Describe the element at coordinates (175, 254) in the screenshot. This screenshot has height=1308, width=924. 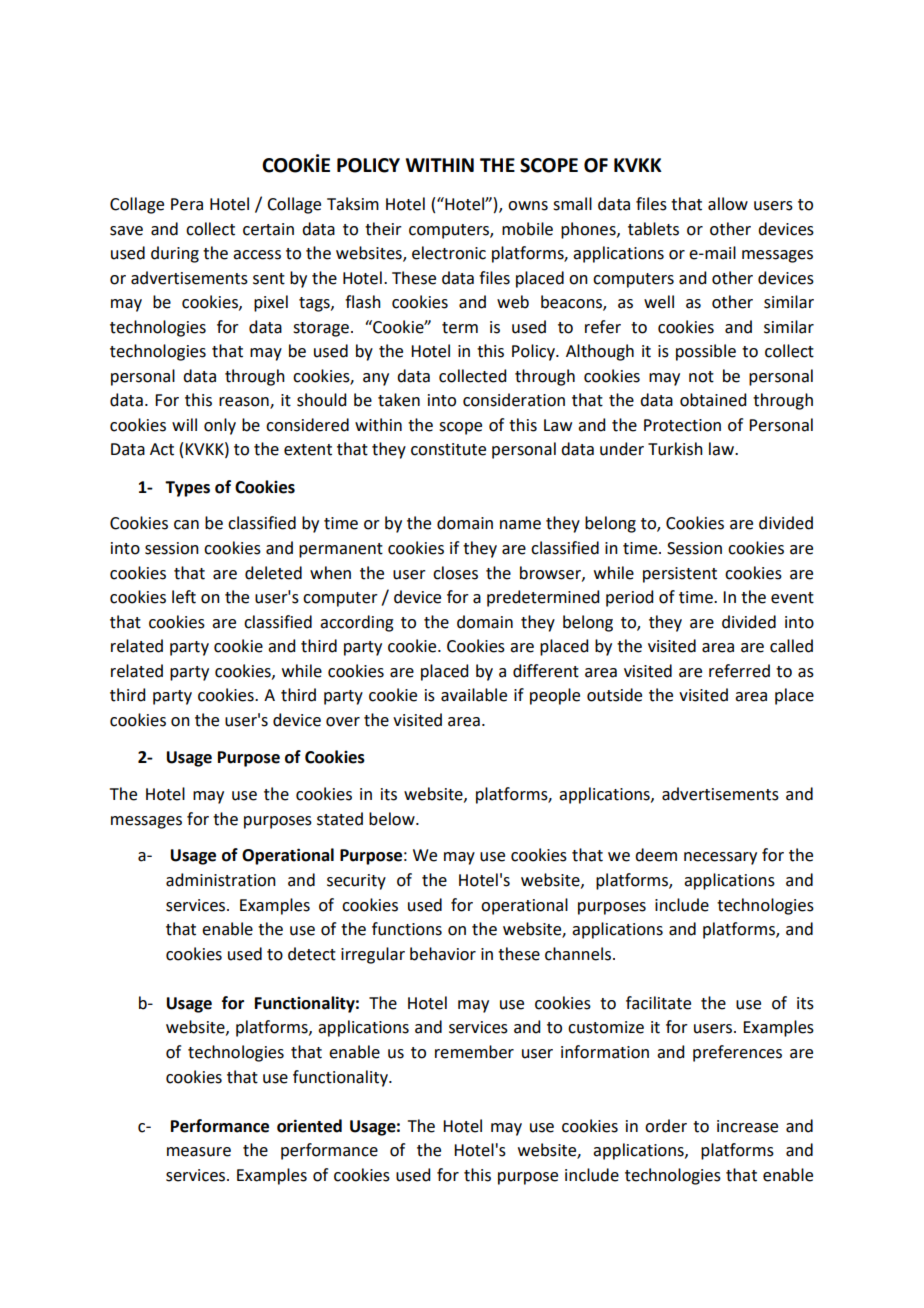
I see `during` at that location.
